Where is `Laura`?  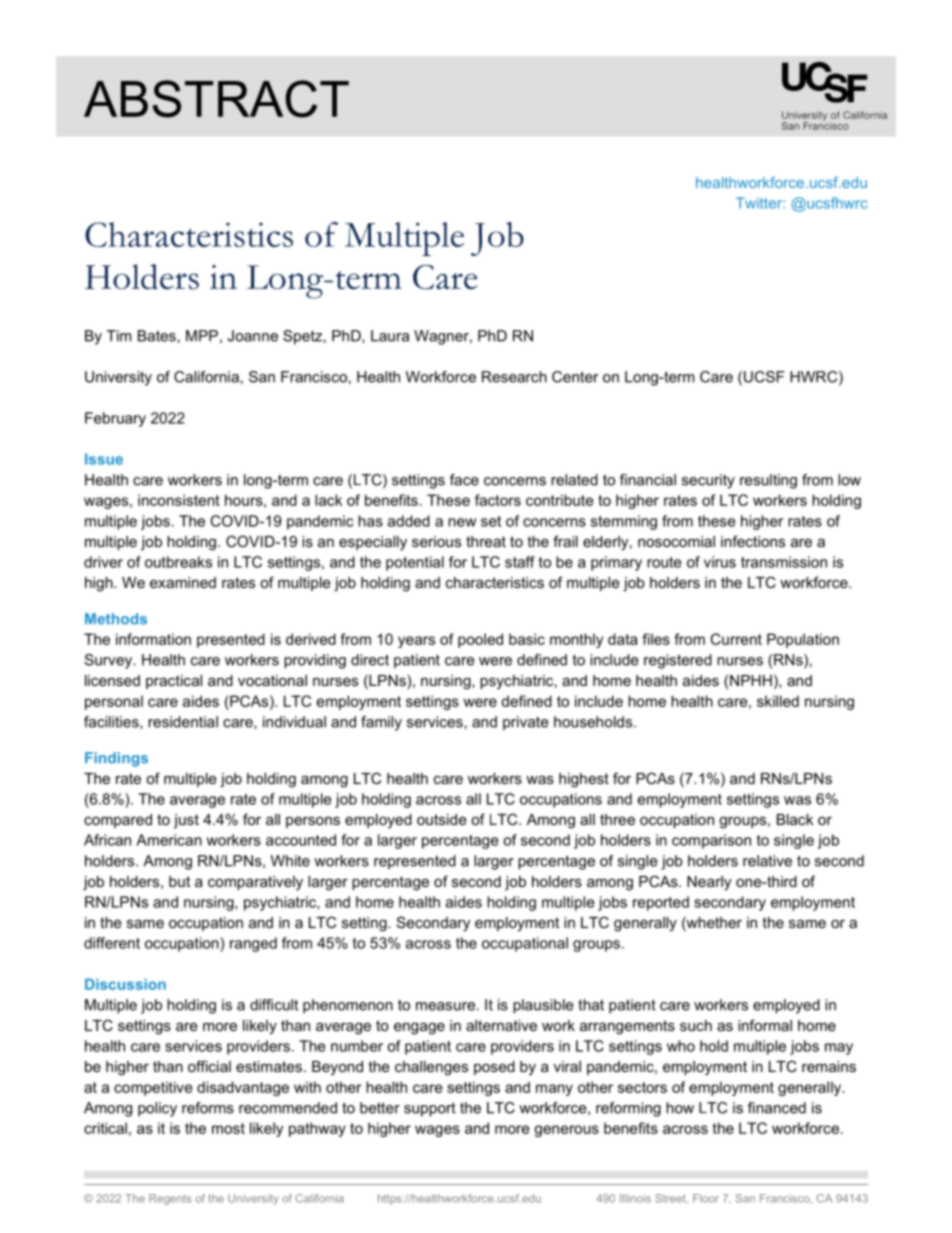 Laura is located at coordinates (390, 336).
